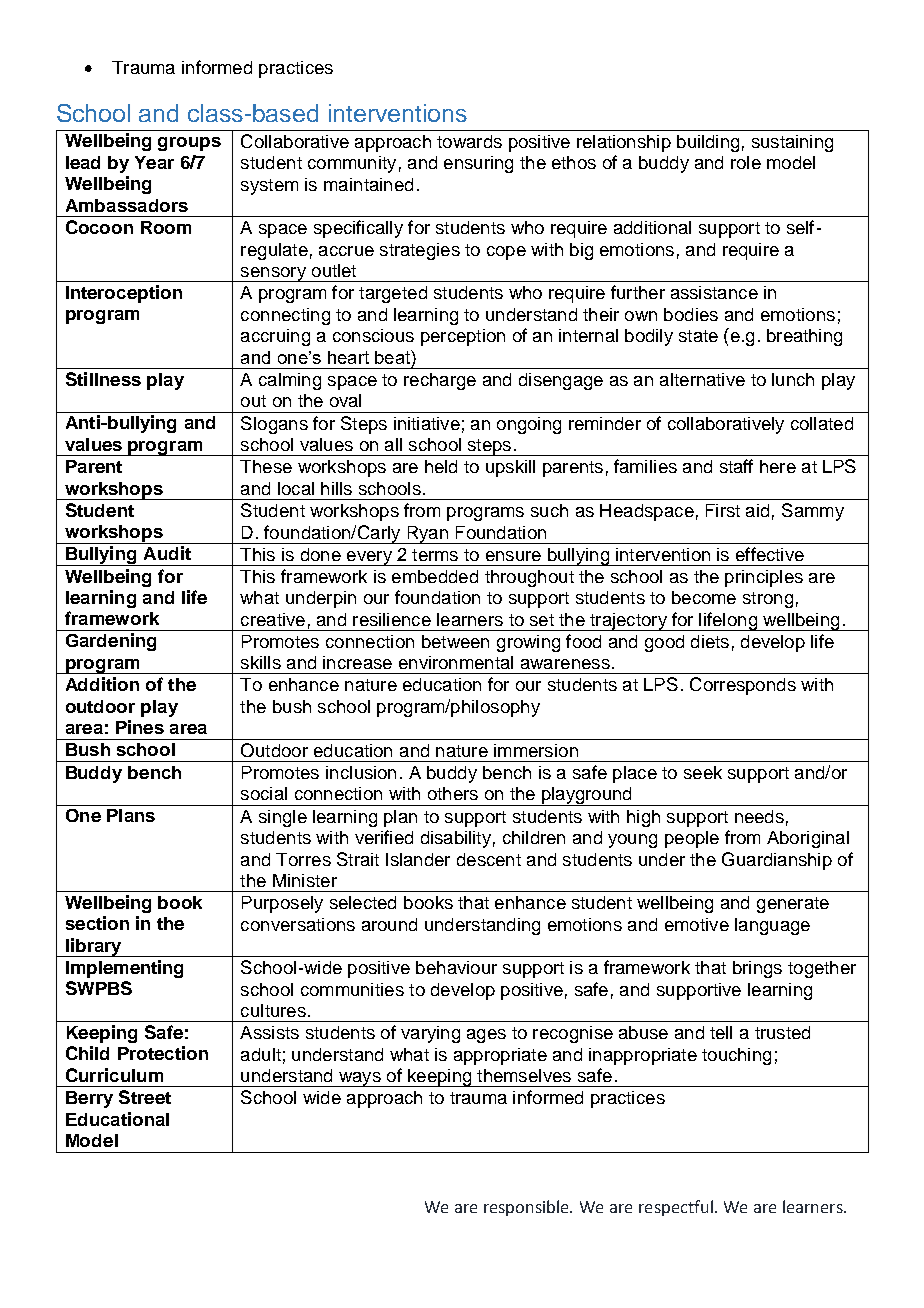 The image size is (924, 1308). What do you see at coordinates (145, 1097) in the image?
I see `Street` at bounding box center [145, 1097].
